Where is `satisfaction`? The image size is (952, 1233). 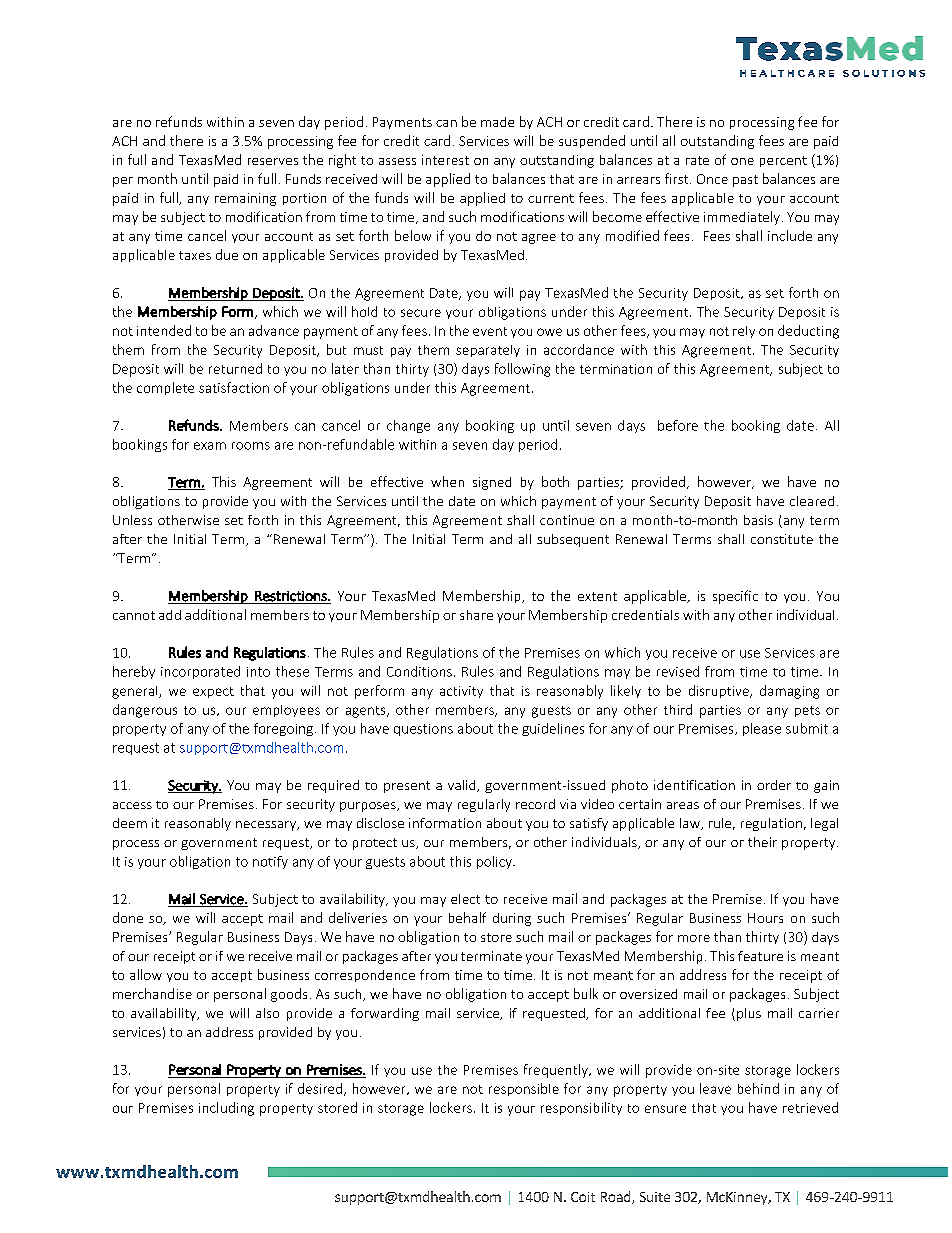 satisfaction is located at coordinates (234, 387).
